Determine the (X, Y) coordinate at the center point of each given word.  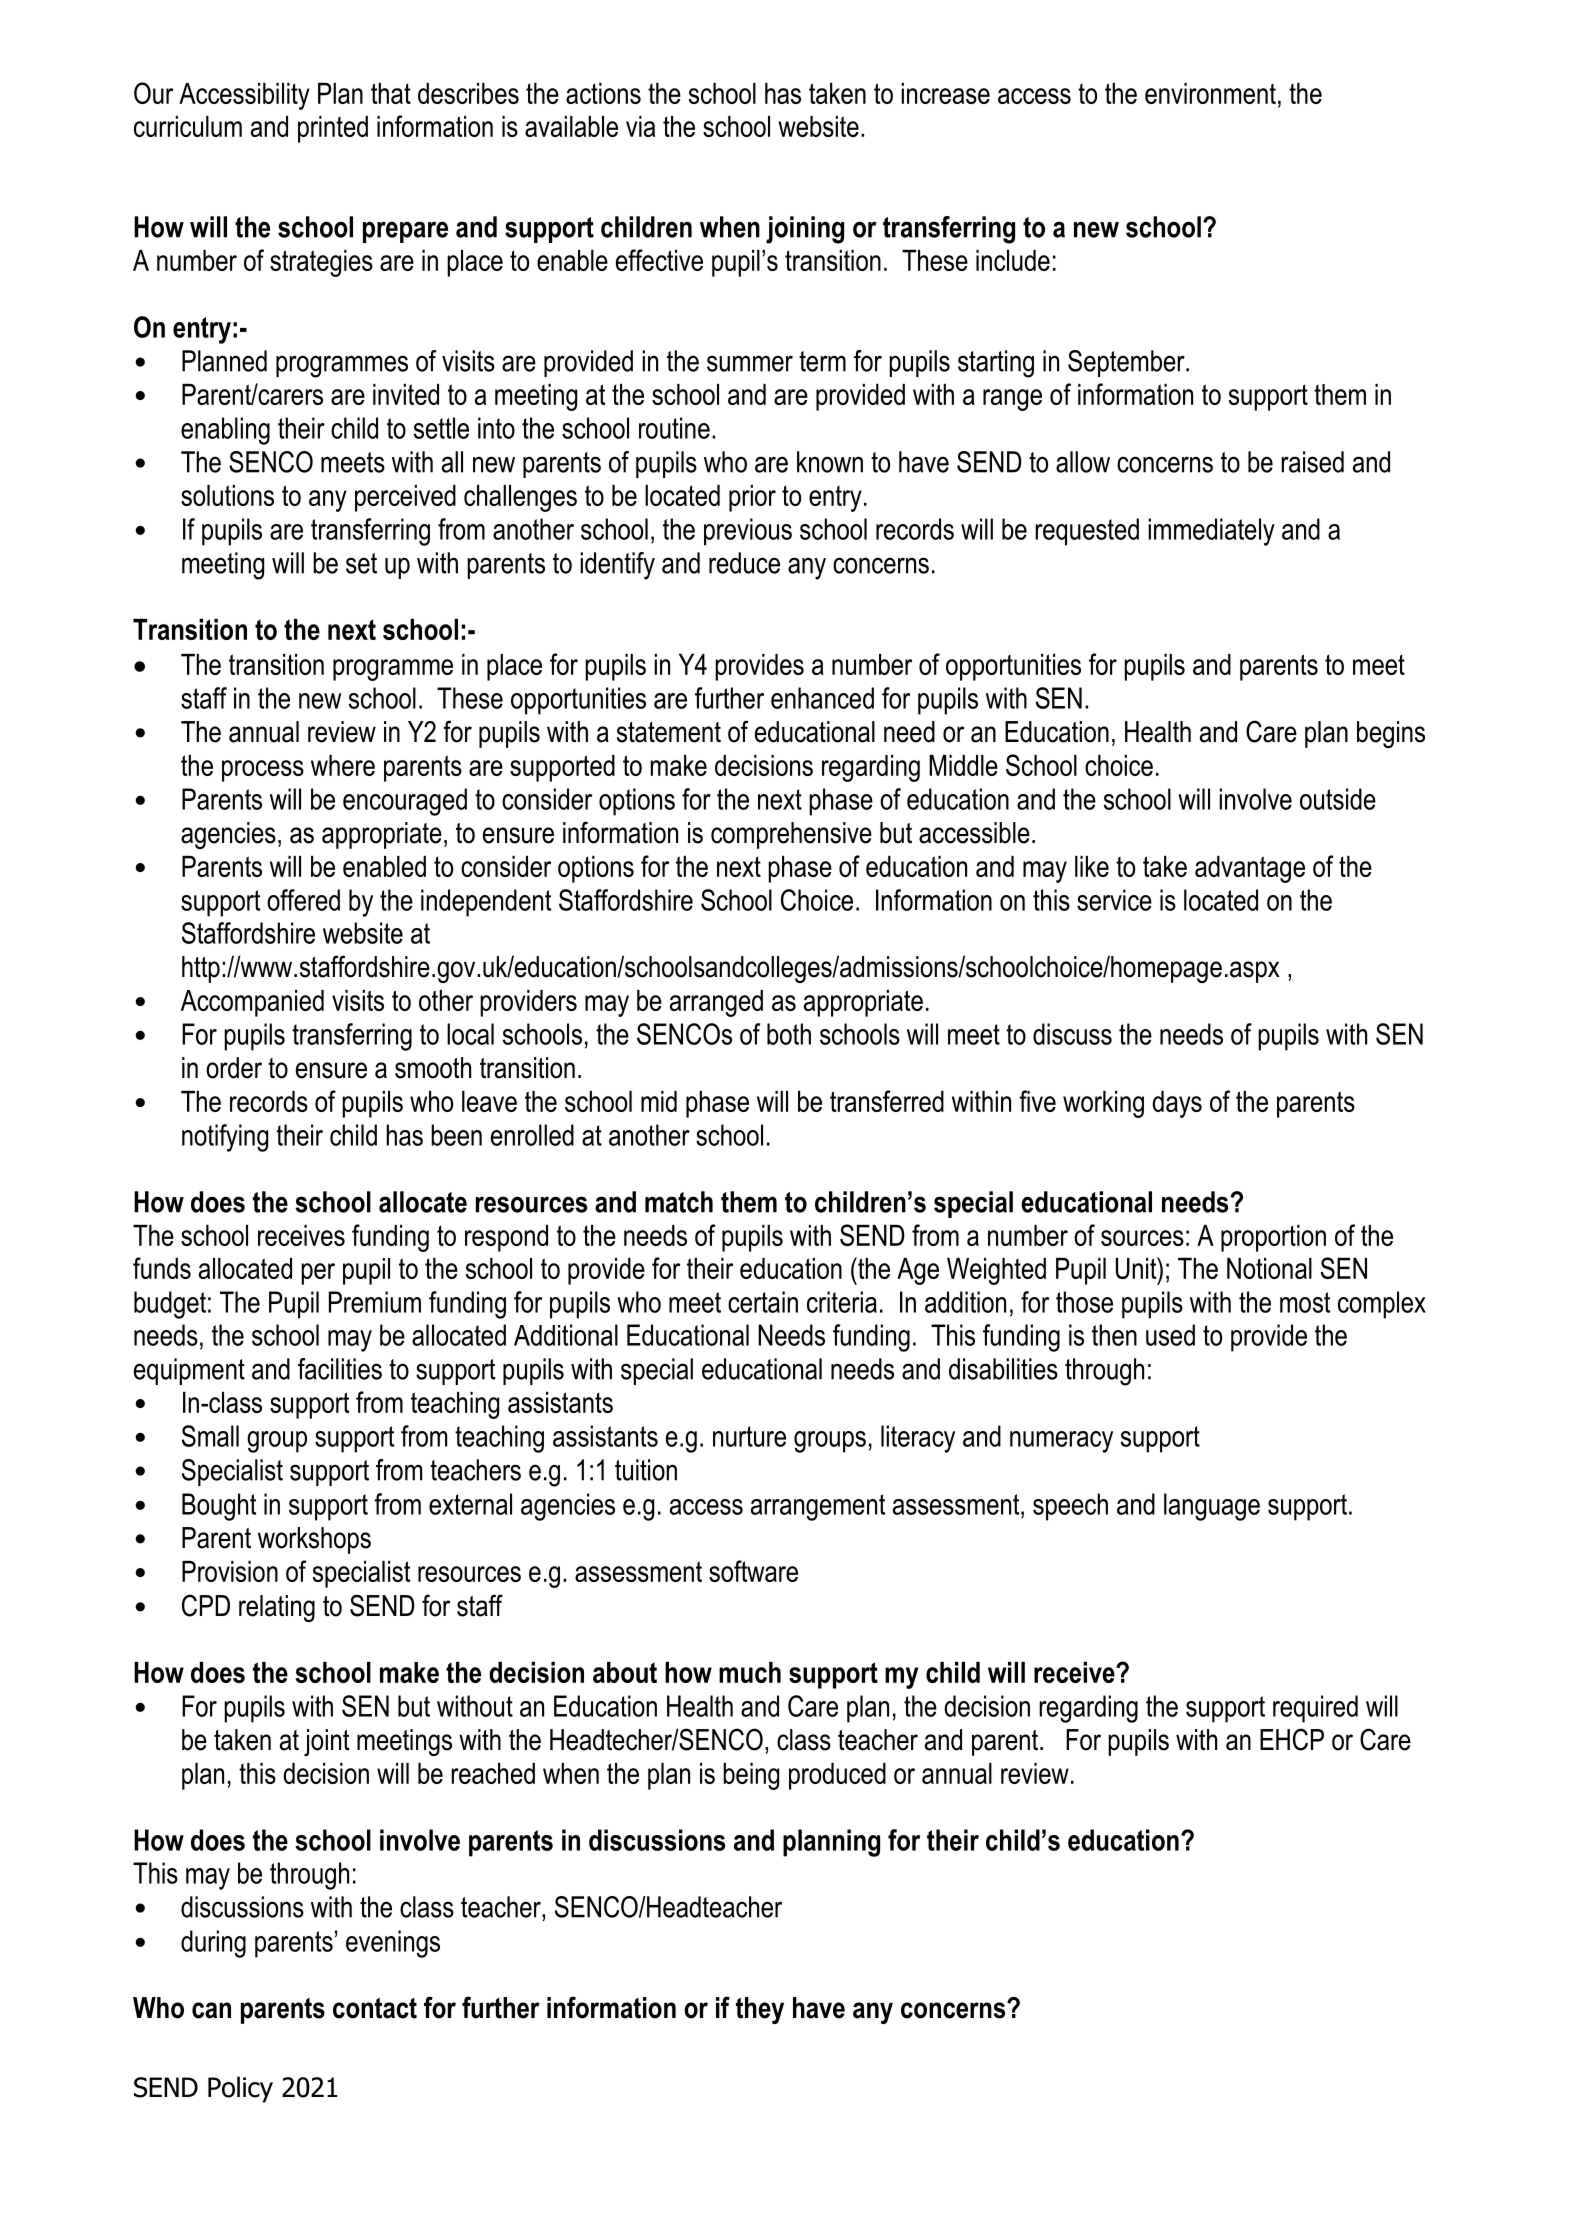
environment (1210, 93)
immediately (1211, 532)
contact (375, 2008)
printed (333, 129)
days (1177, 1104)
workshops (314, 1540)
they (760, 2010)
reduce (744, 563)
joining (805, 230)
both (789, 1034)
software (753, 1571)
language (1212, 1507)
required (1315, 1709)
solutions (227, 495)
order (234, 1068)
